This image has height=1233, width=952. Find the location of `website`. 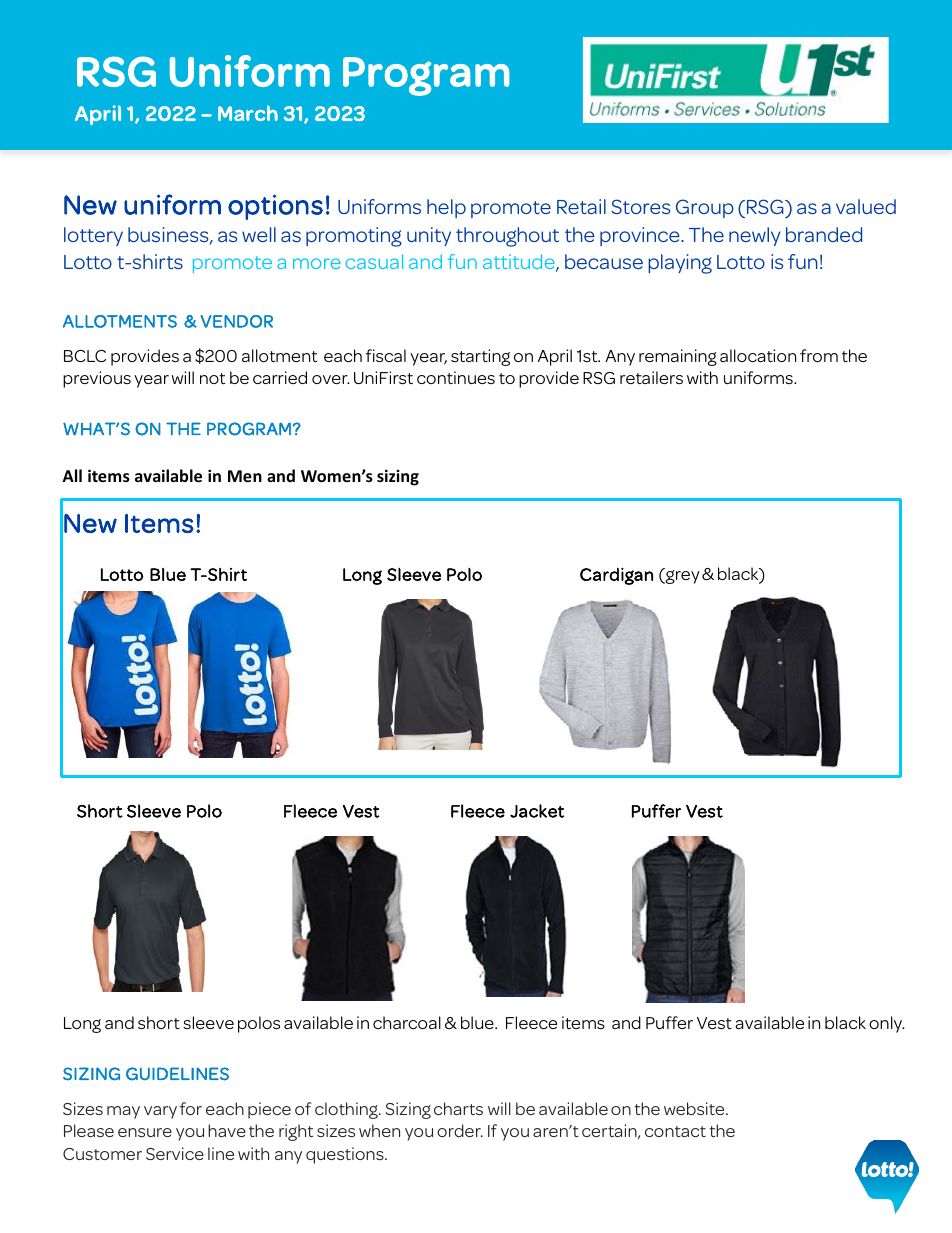

website is located at coordinates (695, 1108).
